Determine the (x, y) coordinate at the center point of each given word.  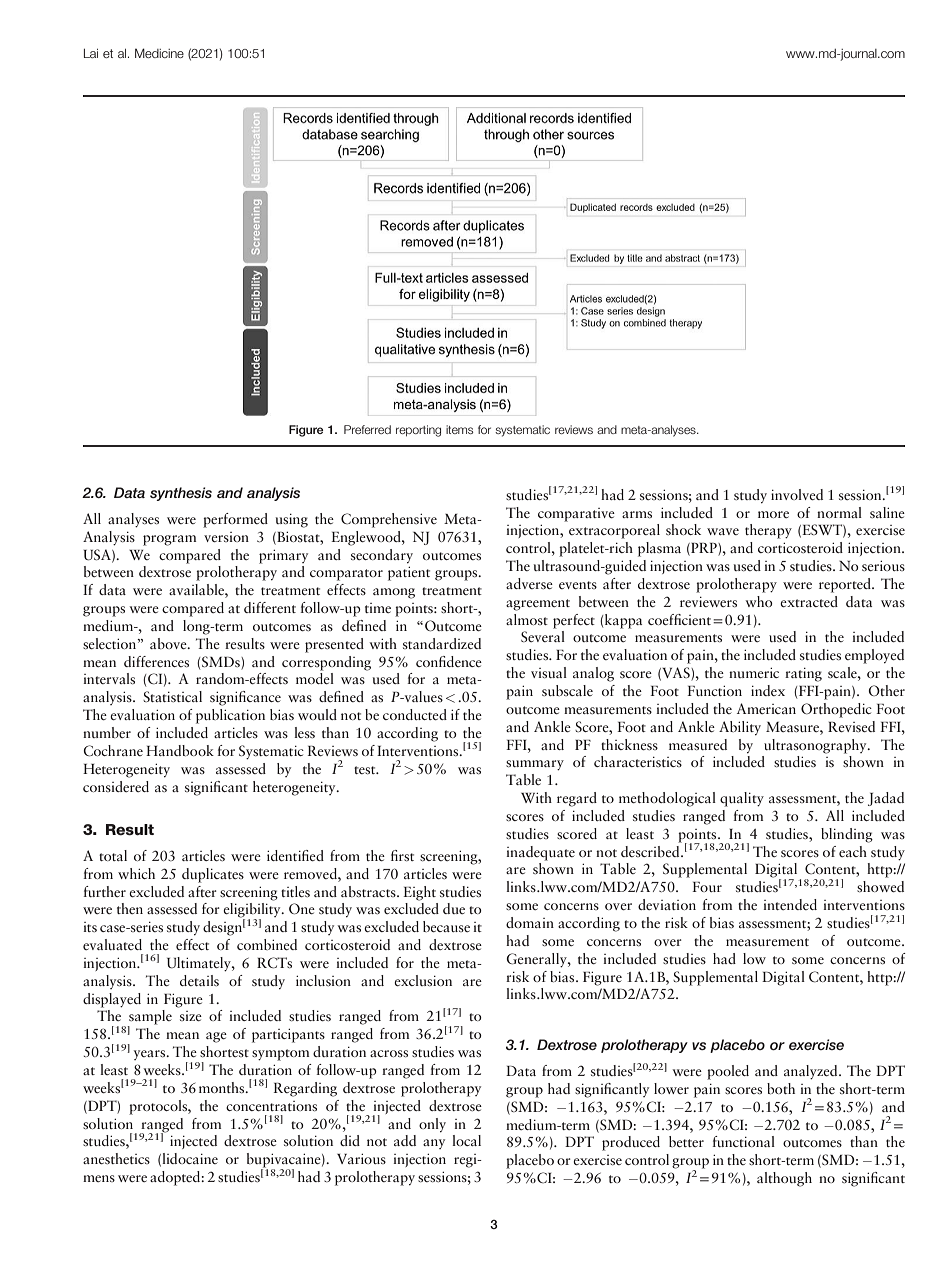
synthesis (181, 494)
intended (790, 904)
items (459, 429)
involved (797, 494)
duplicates (213, 875)
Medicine (159, 53)
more (773, 514)
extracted (809, 601)
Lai (91, 53)
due (454, 908)
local (466, 1140)
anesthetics (116, 1158)
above (169, 643)
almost (527, 619)
